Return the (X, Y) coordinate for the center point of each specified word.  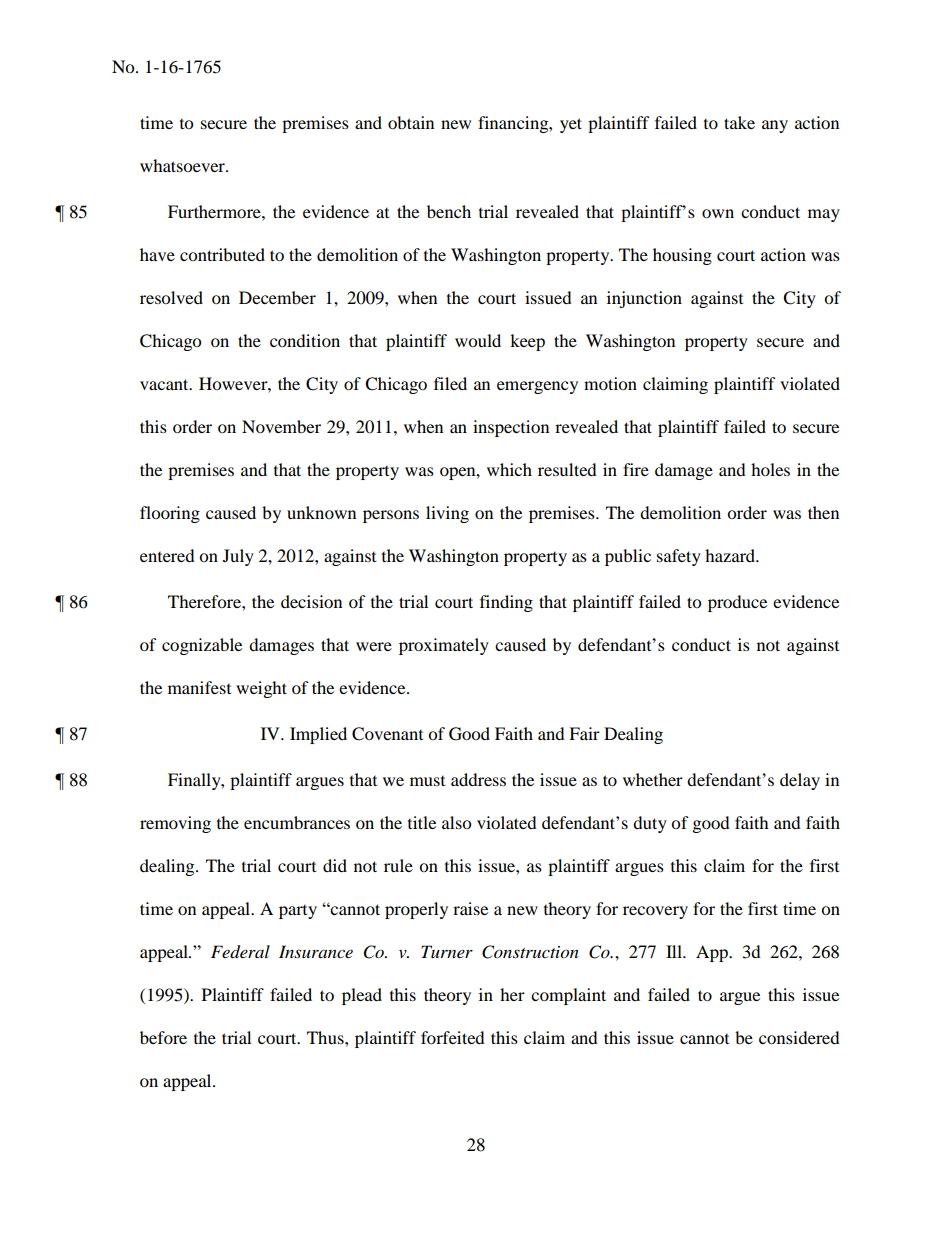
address (478, 779)
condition (305, 340)
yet (571, 125)
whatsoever (183, 165)
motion (610, 383)
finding (506, 603)
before (163, 1037)
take (739, 122)
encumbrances (297, 822)
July (238, 557)
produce (737, 603)
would (478, 340)
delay (800, 781)
